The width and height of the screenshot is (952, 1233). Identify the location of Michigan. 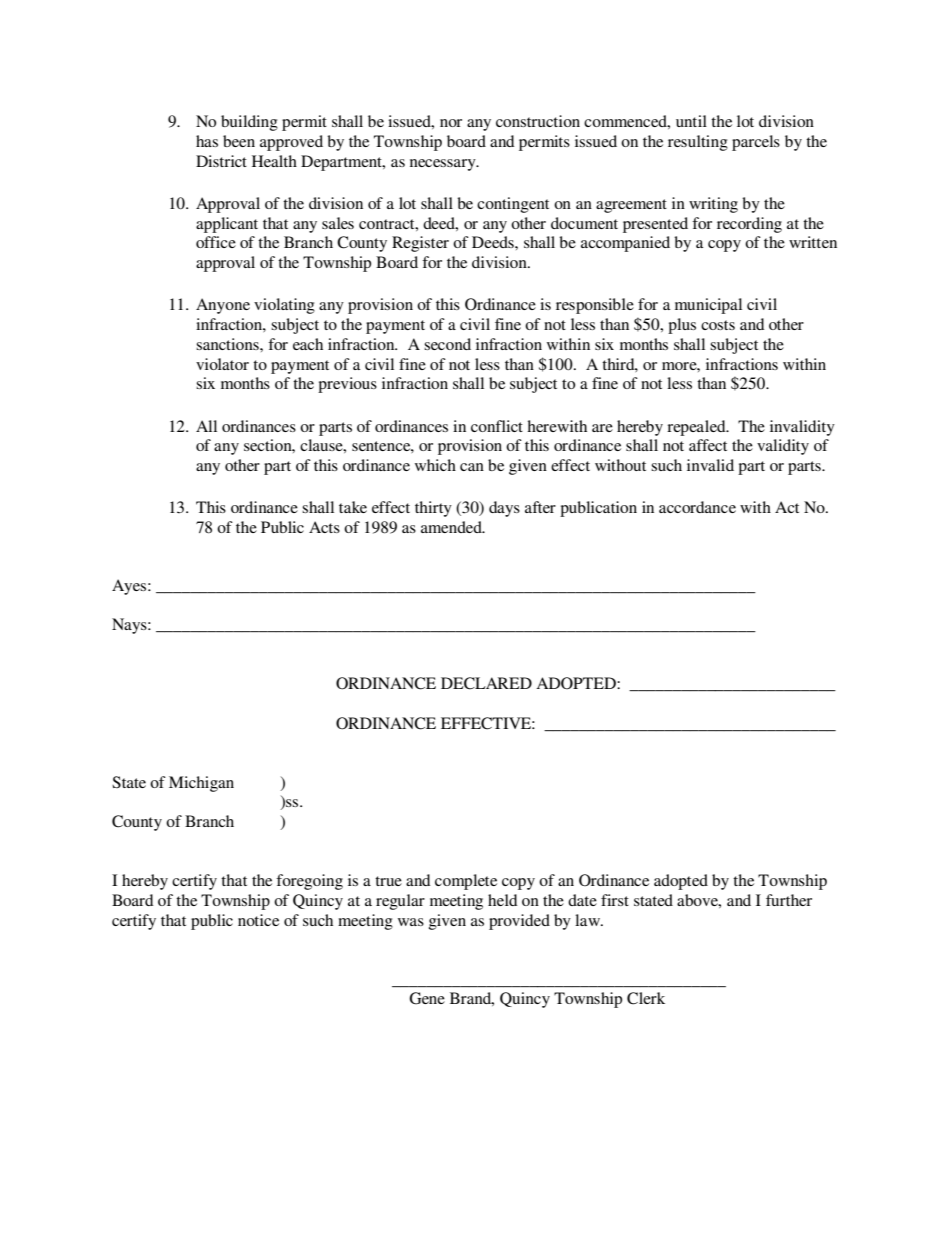
(201, 784).
